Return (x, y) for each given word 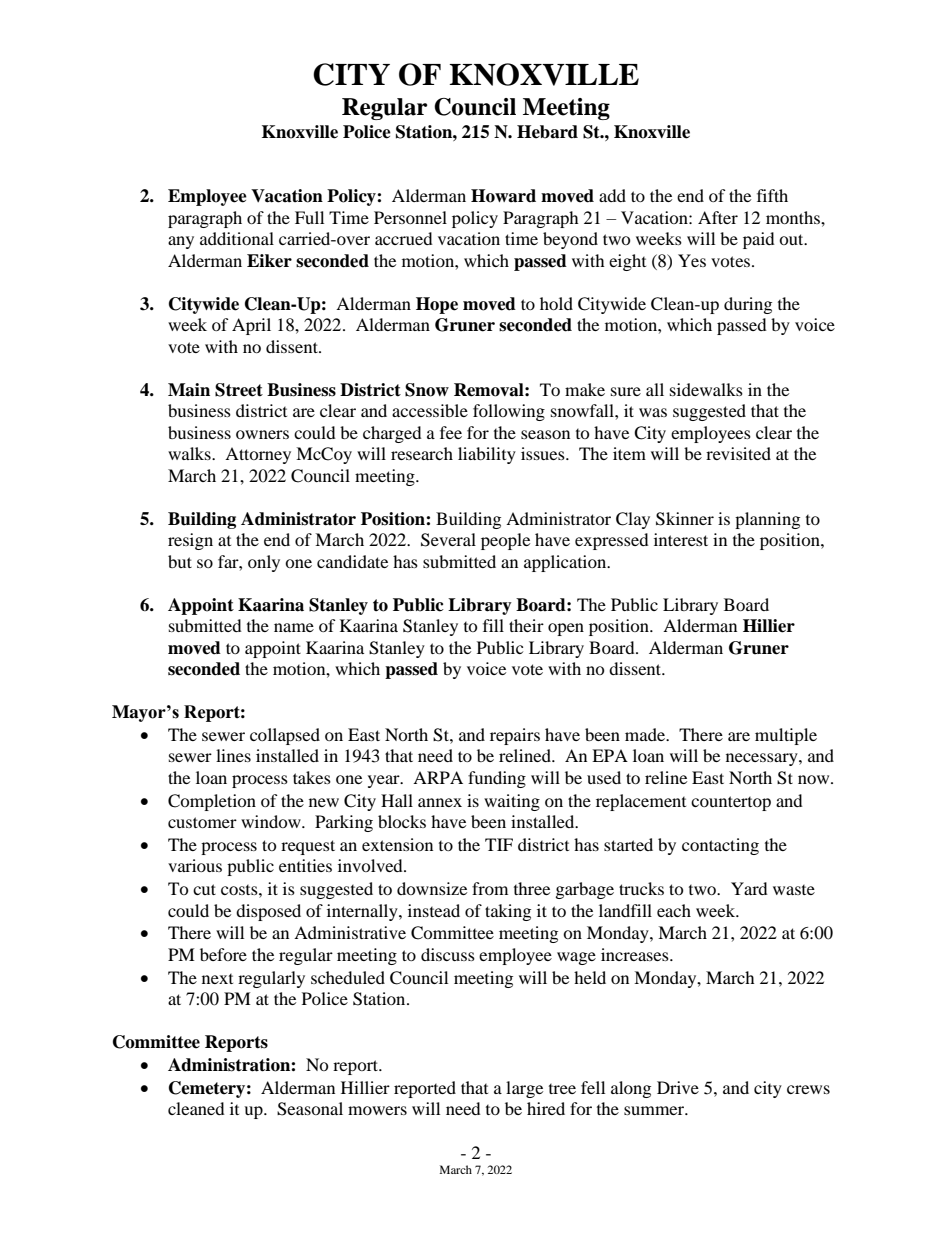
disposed (268, 912)
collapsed (285, 736)
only (264, 563)
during (748, 305)
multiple (786, 736)
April (251, 326)
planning (767, 520)
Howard (503, 196)
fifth (772, 195)
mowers (377, 1110)
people (505, 541)
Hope (437, 305)
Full (309, 217)
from (490, 888)
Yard (749, 888)
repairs (515, 736)
